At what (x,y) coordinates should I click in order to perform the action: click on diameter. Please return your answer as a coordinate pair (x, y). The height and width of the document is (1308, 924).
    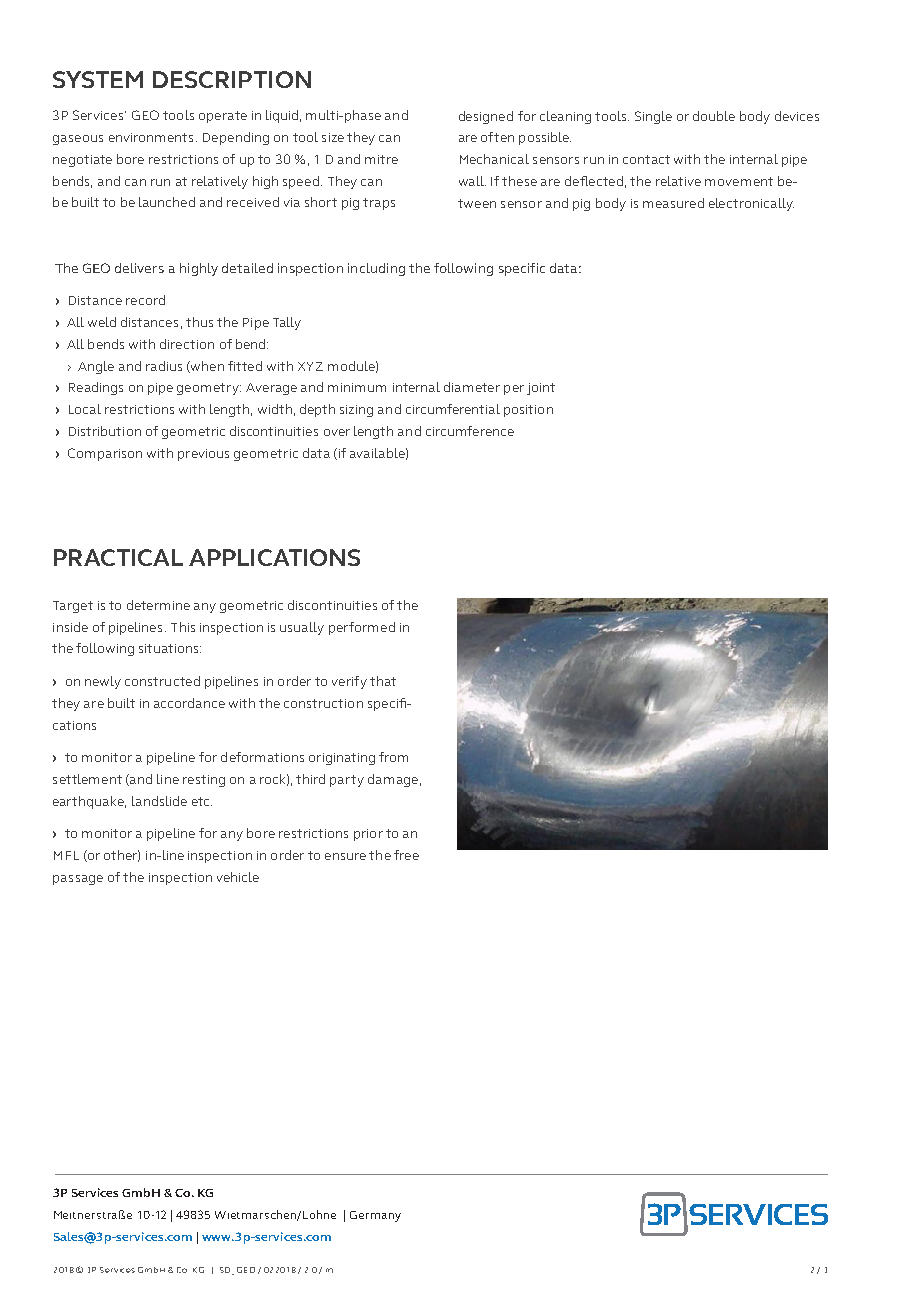
    Looking at the image, I should click on (472, 387).
